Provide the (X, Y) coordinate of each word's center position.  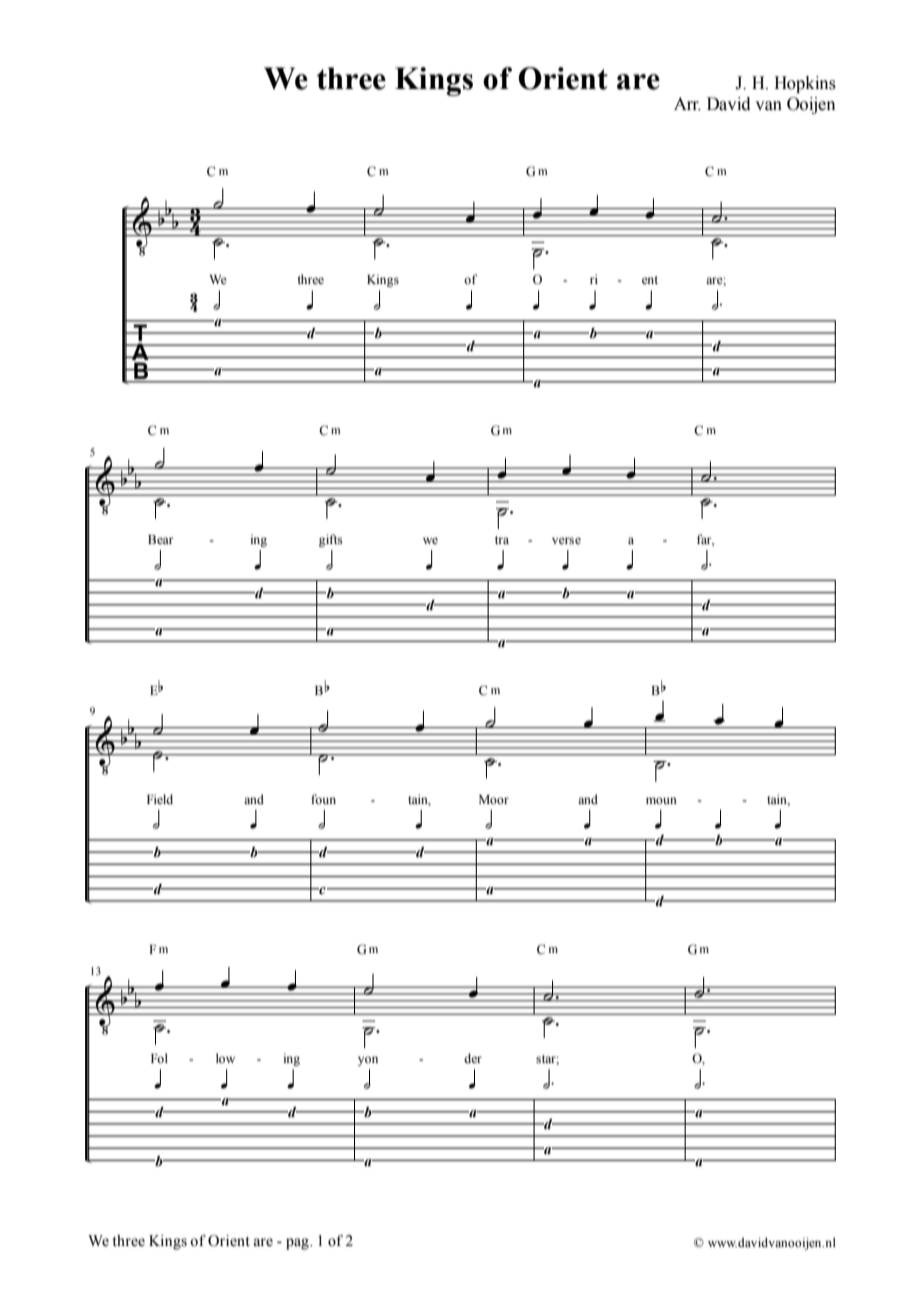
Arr (687, 104)
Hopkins (805, 84)
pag (298, 1244)
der (473, 1058)
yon (368, 1061)
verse (566, 541)
